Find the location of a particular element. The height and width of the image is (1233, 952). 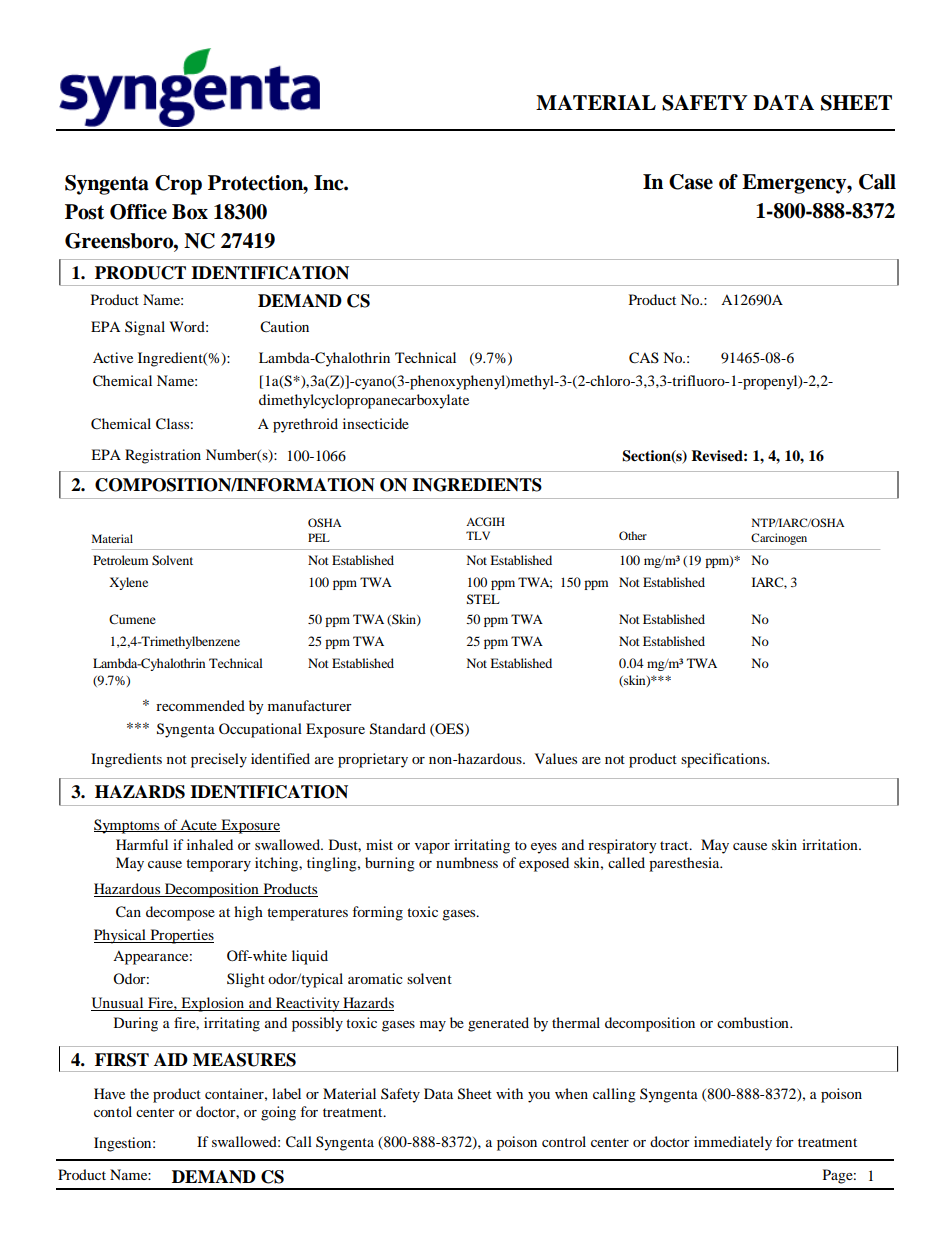

numbness is located at coordinates (467, 862).
